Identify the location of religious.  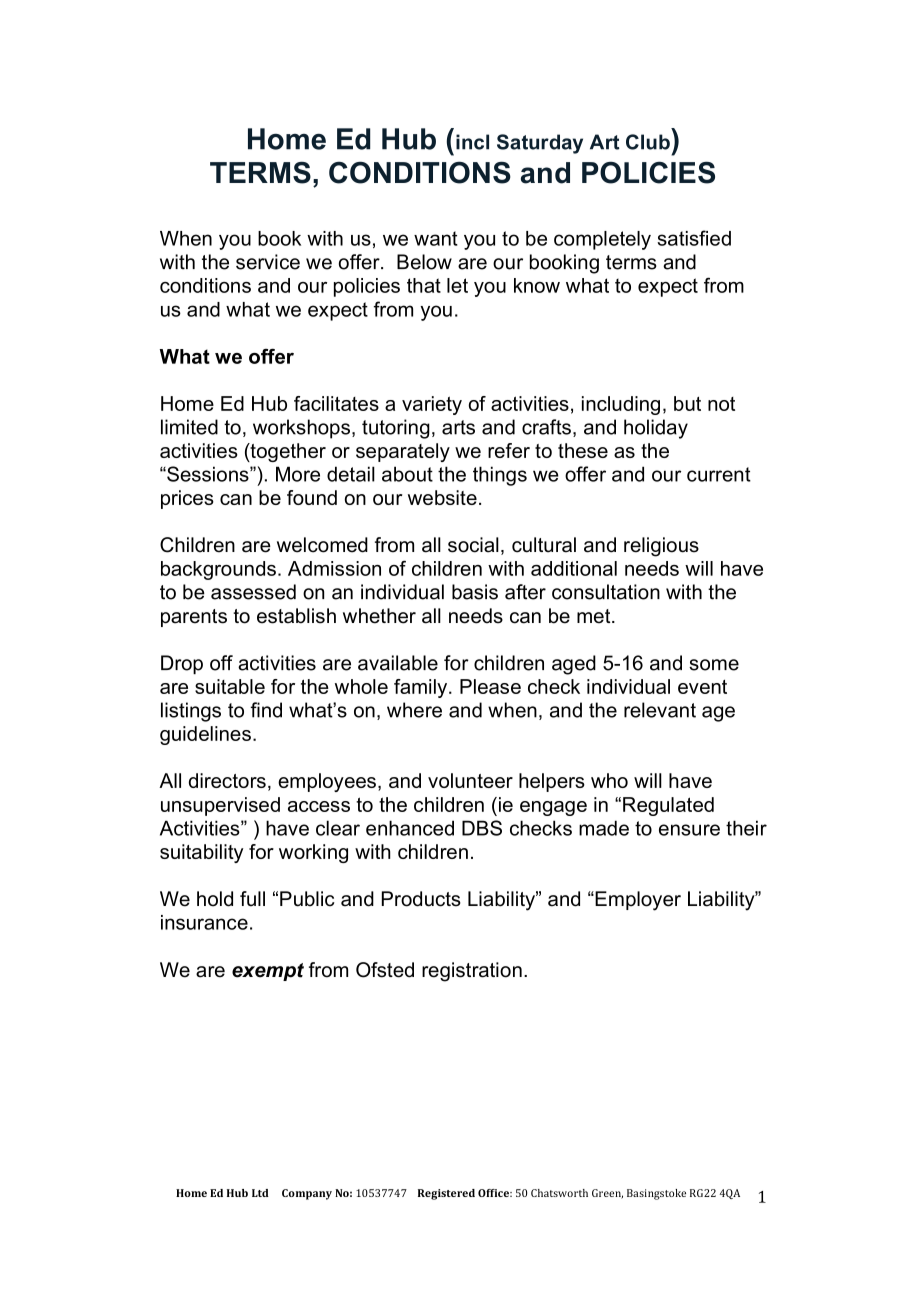
(661, 547).
